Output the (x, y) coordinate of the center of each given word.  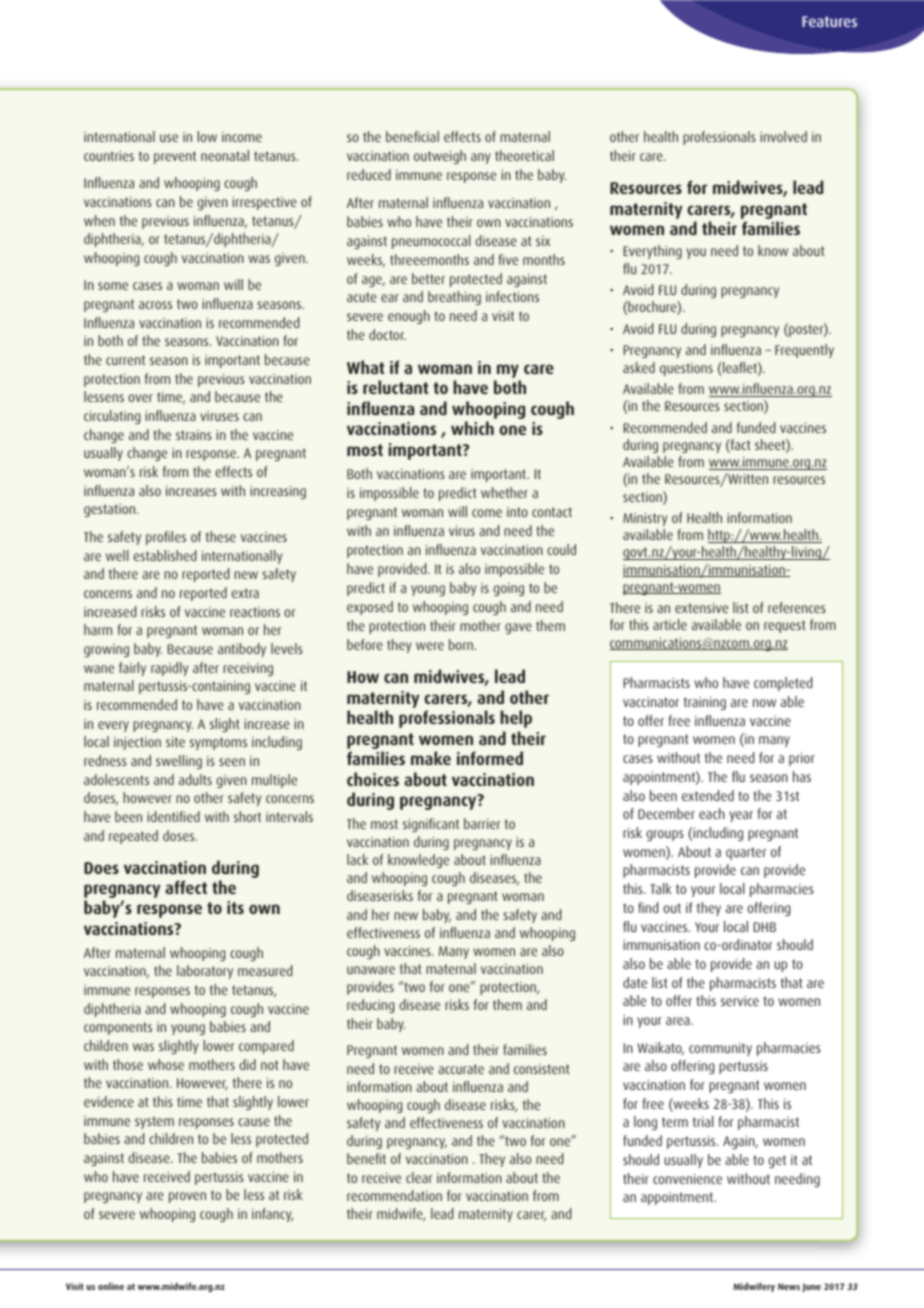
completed (783, 684)
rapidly (169, 669)
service (740, 1000)
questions (686, 369)
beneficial (412, 136)
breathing (454, 298)
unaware (371, 970)
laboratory (205, 972)
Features (829, 21)
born (461, 644)
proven (187, 1197)
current (125, 360)
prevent (175, 157)
